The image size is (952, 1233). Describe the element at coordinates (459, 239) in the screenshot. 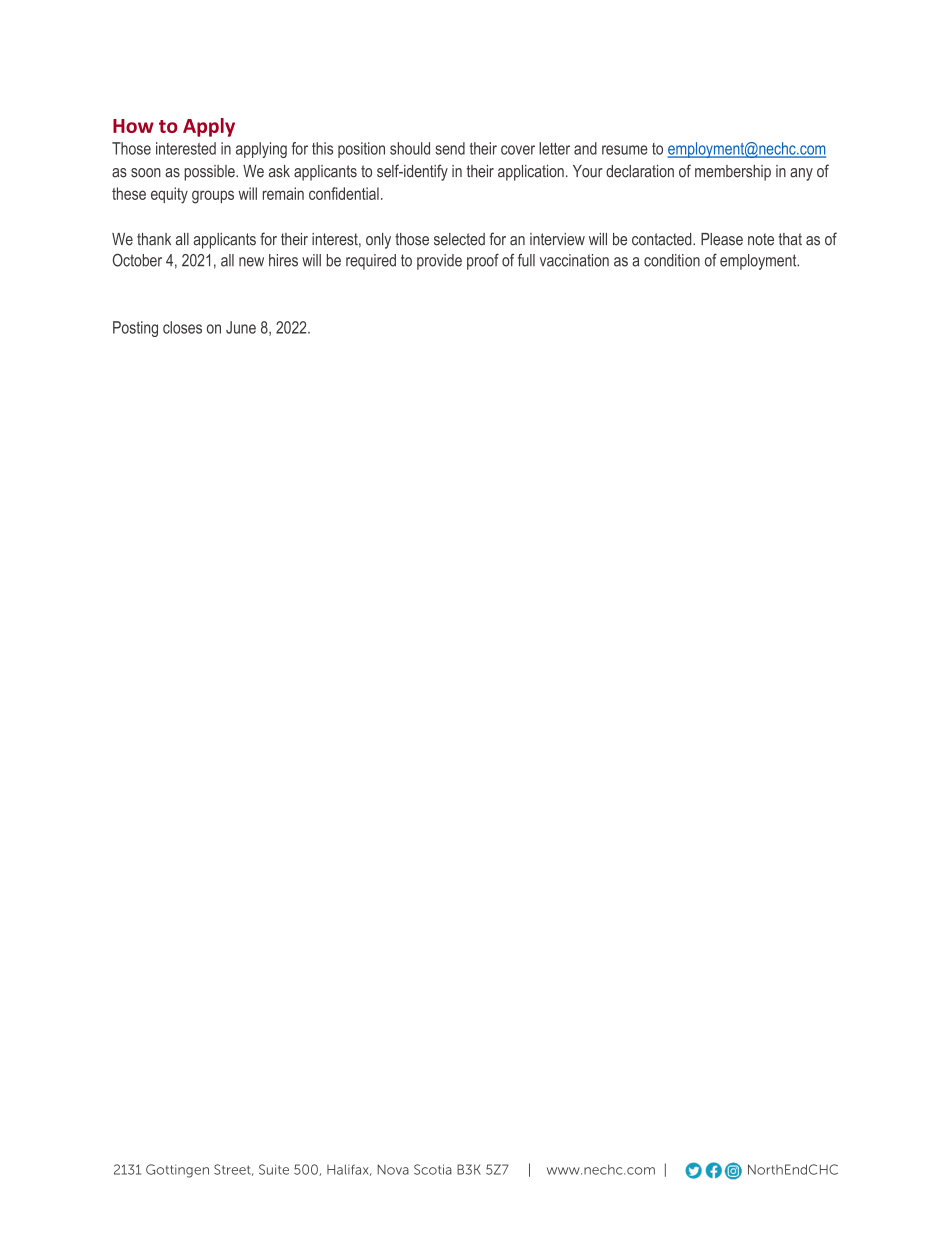

I see `selected` at that location.
